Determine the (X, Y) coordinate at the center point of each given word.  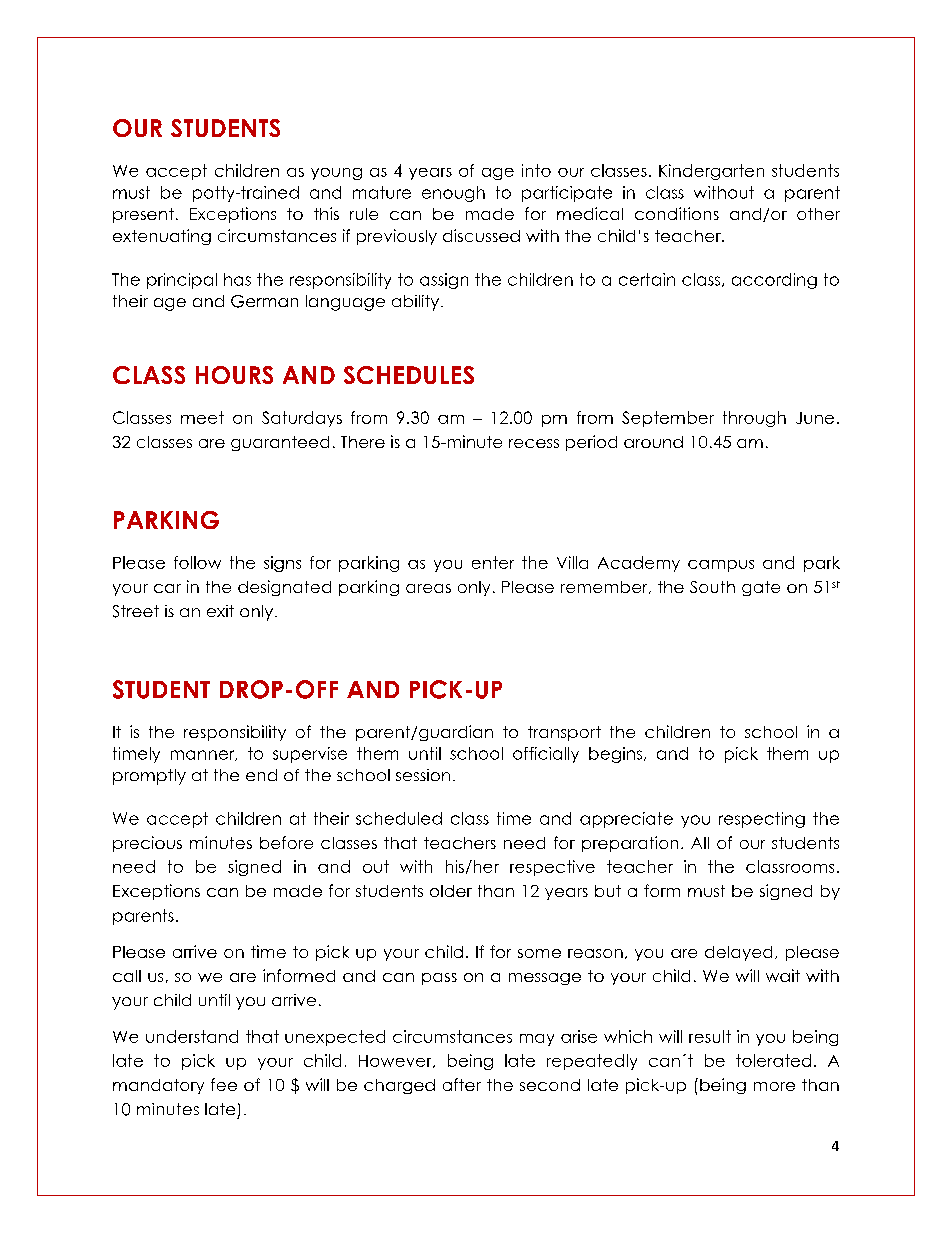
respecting (762, 820)
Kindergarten (711, 172)
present (143, 215)
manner (204, 755)
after (462, 1084)
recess (534, 443)
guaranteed (280, 443)
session (423, 775)
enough (453, 194)
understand (192, 1036)
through (754, 419)
